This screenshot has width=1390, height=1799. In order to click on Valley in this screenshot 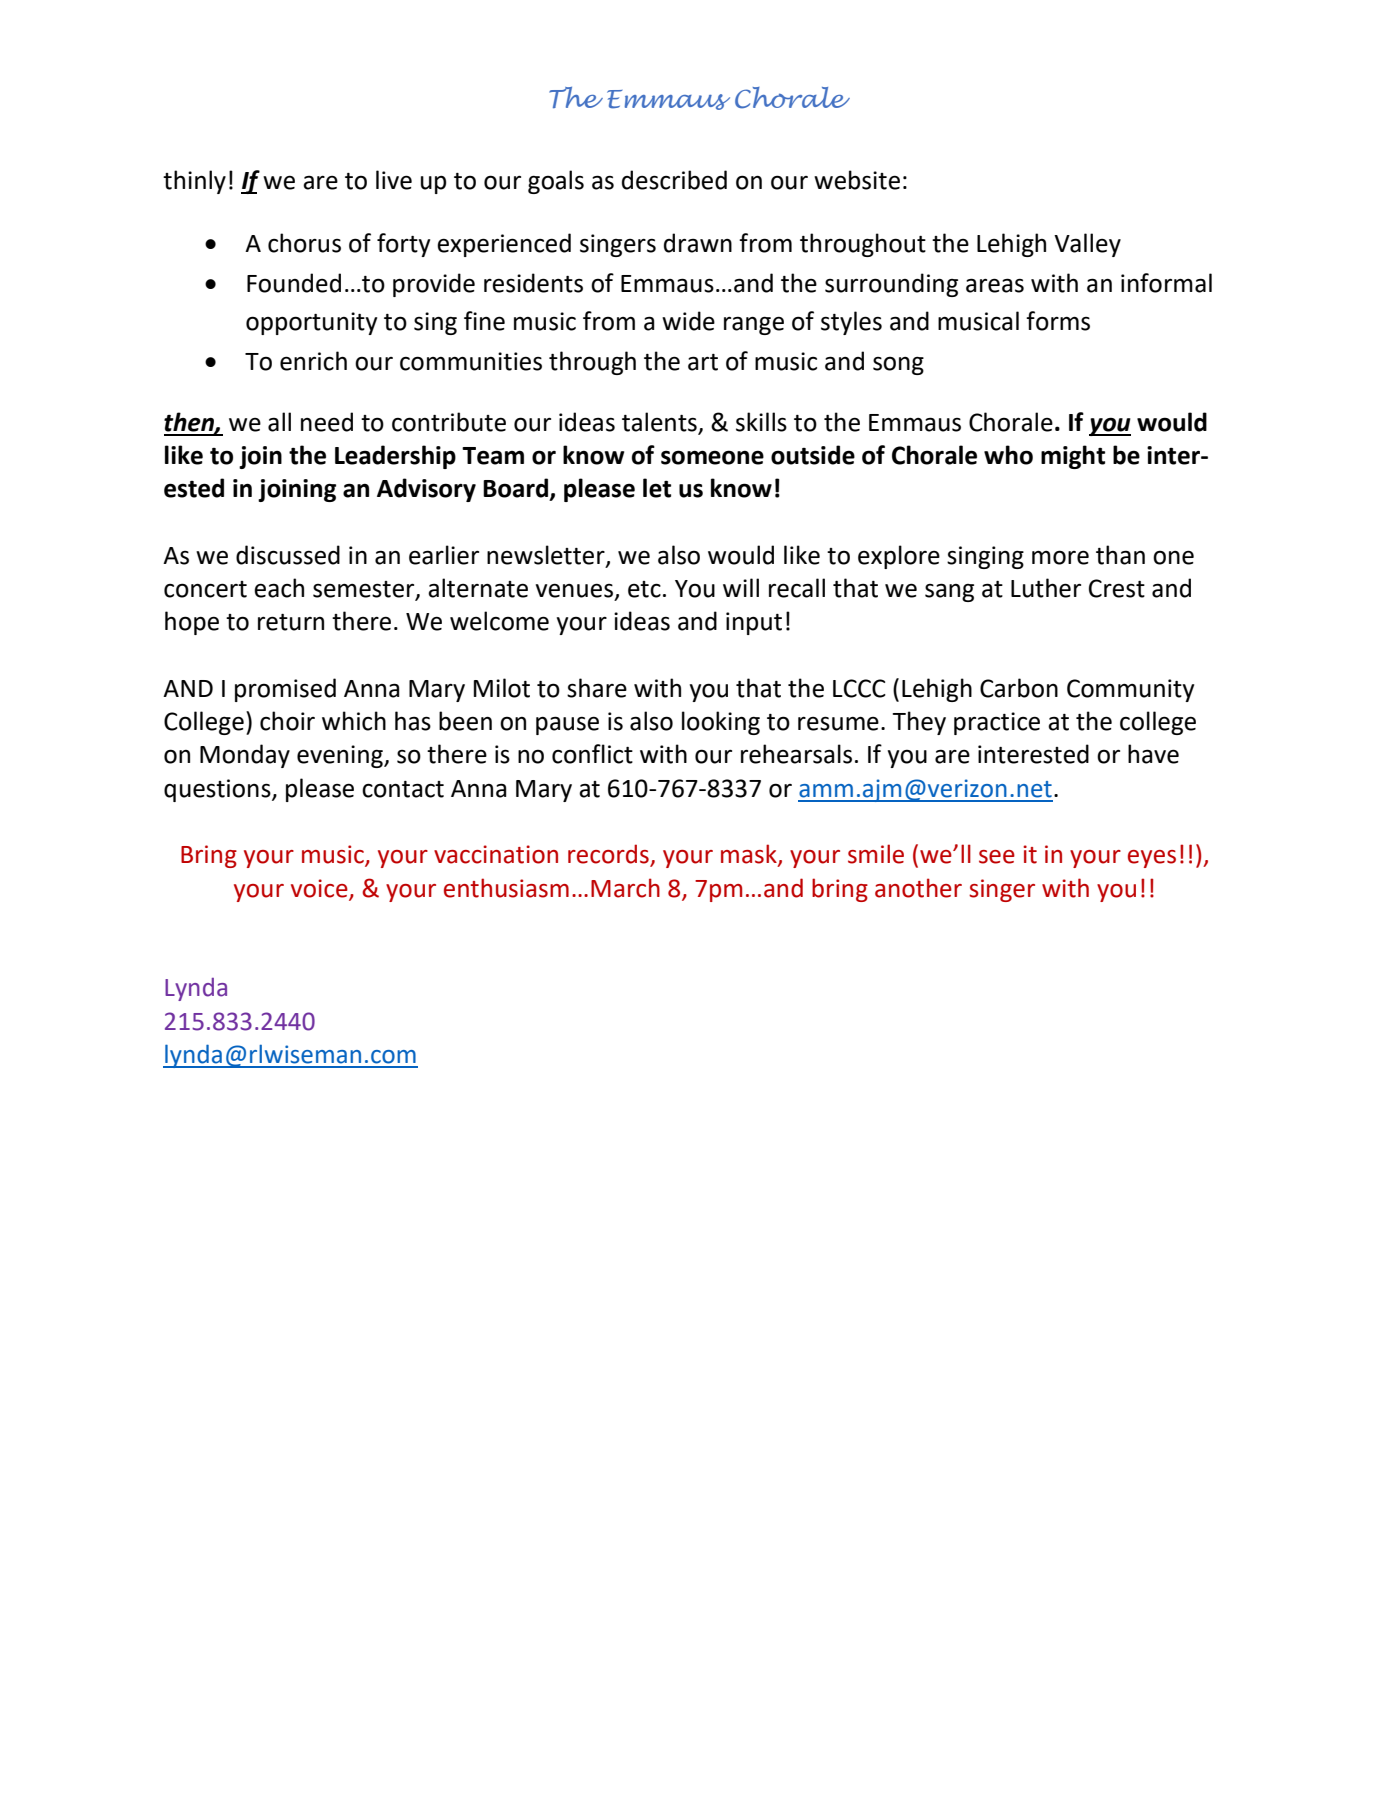, I will do `click(1087, 245)`.
